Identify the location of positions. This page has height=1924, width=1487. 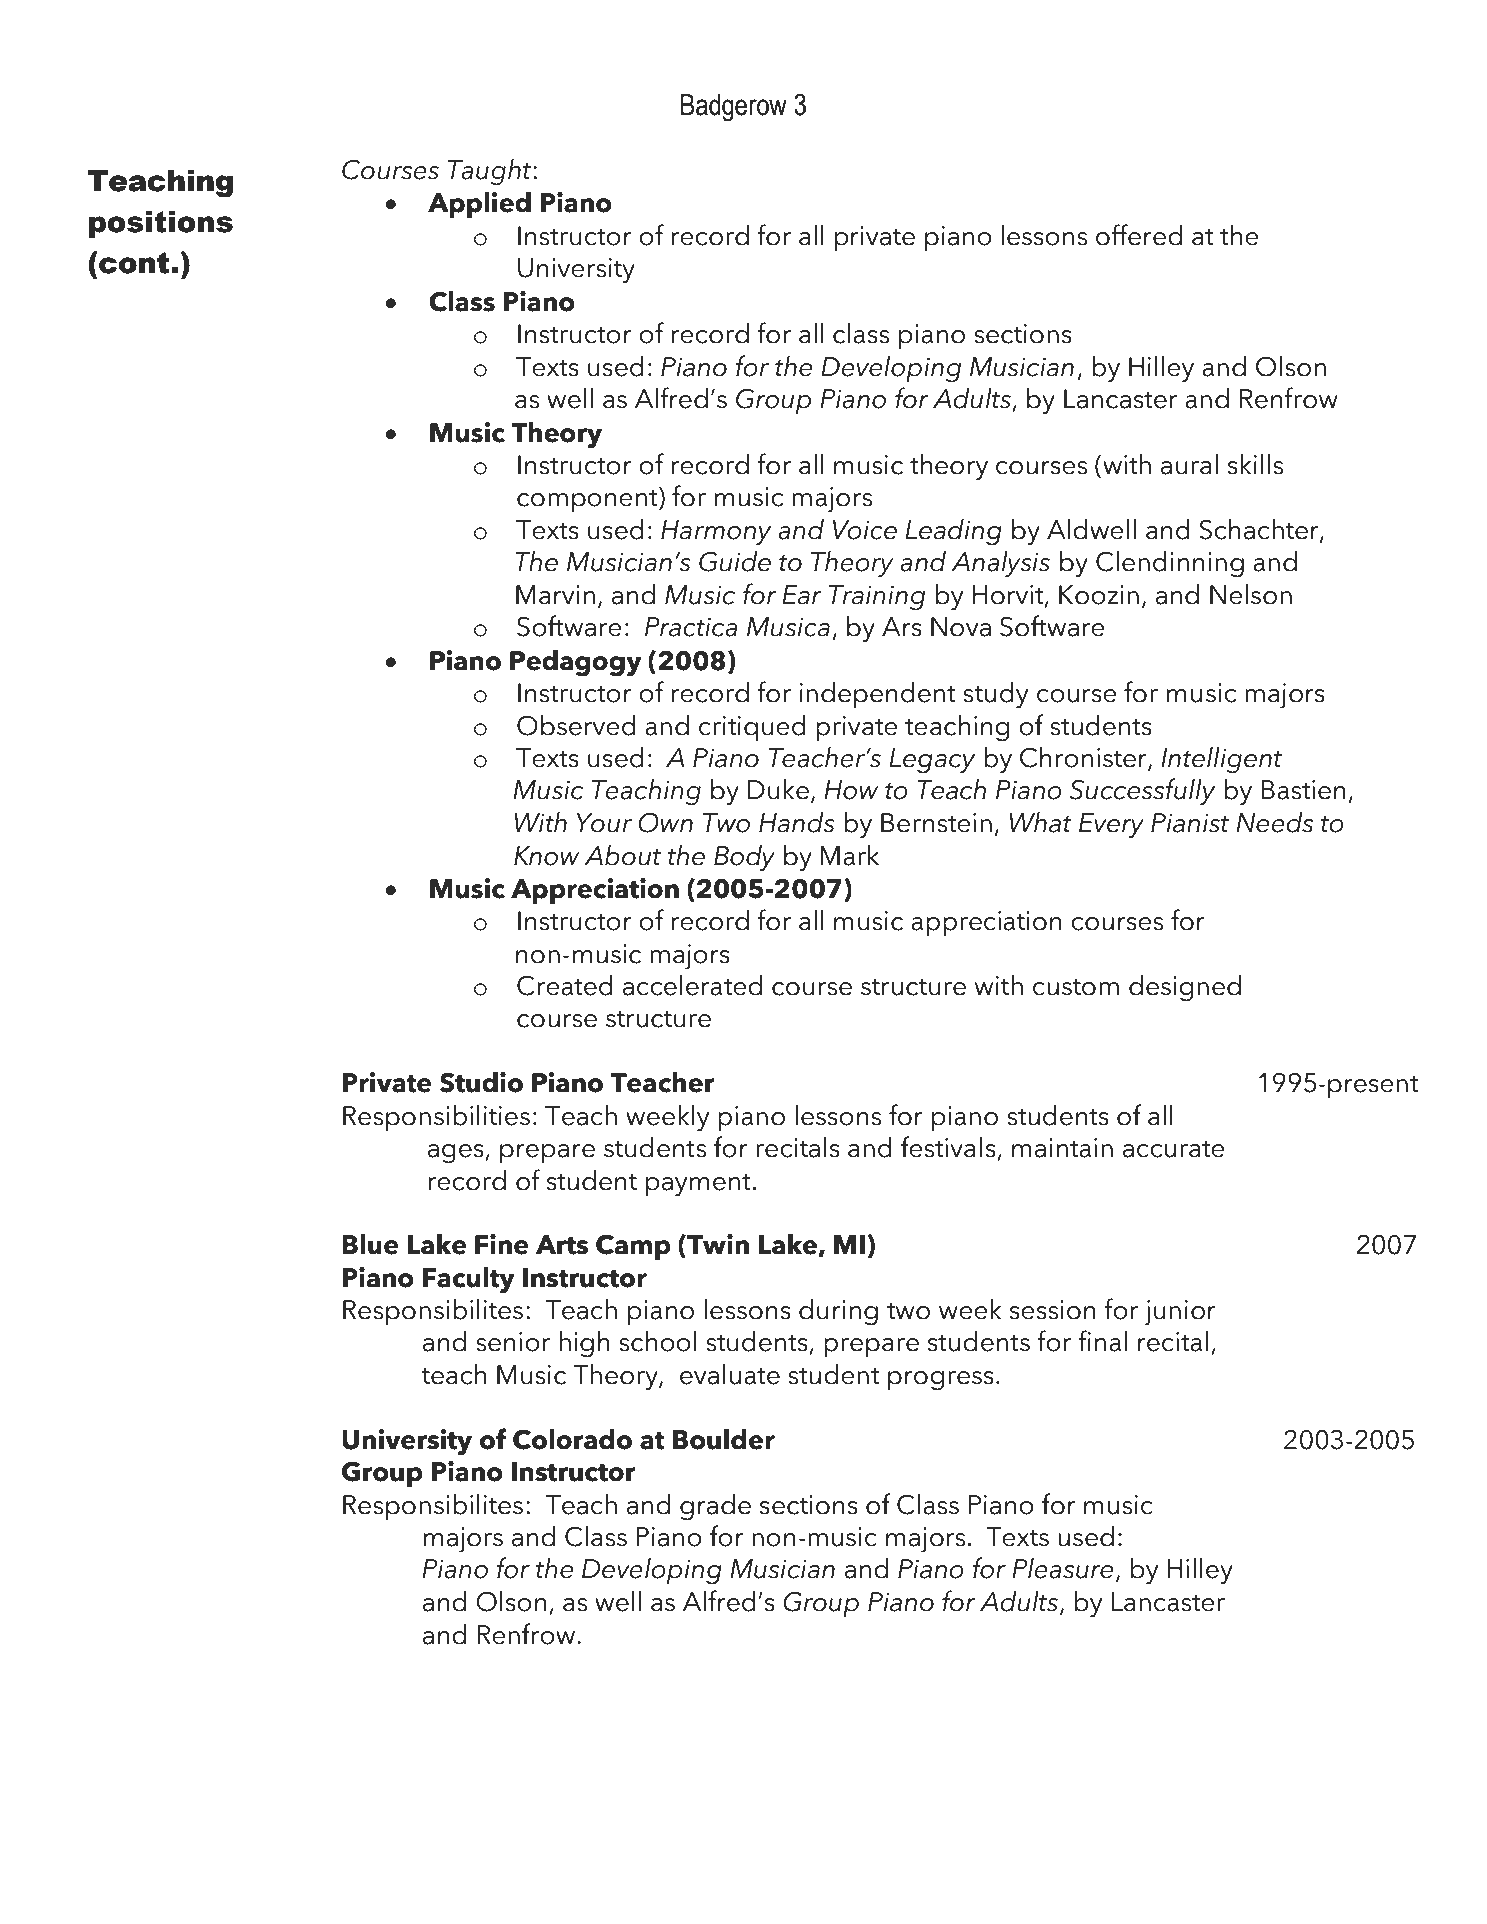
(161, 224).
